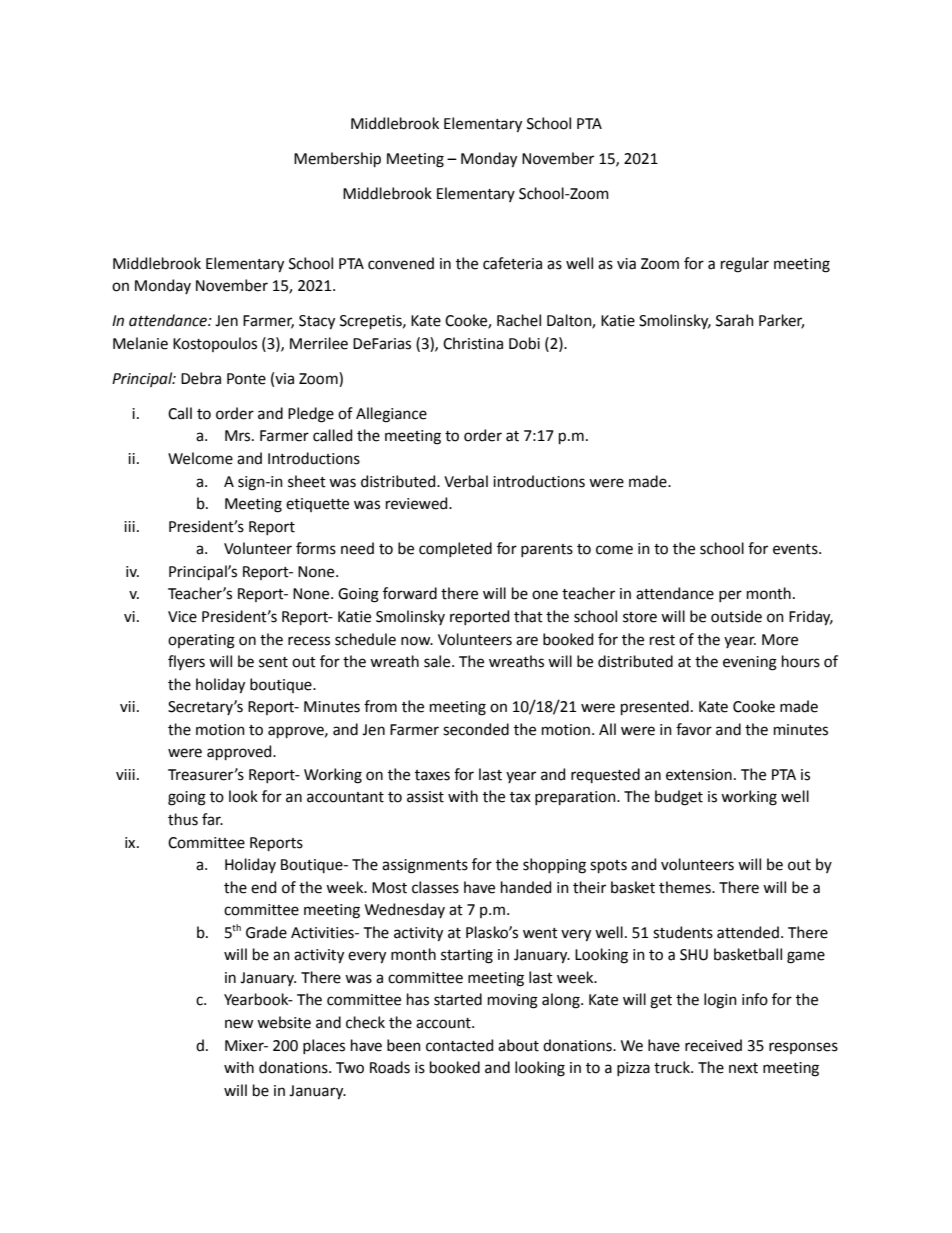 The image size is (952, 1233). What do you see at coordinates (182, 617) in the screenshot?
I see `Vice` at bounding box center [182, 617].
